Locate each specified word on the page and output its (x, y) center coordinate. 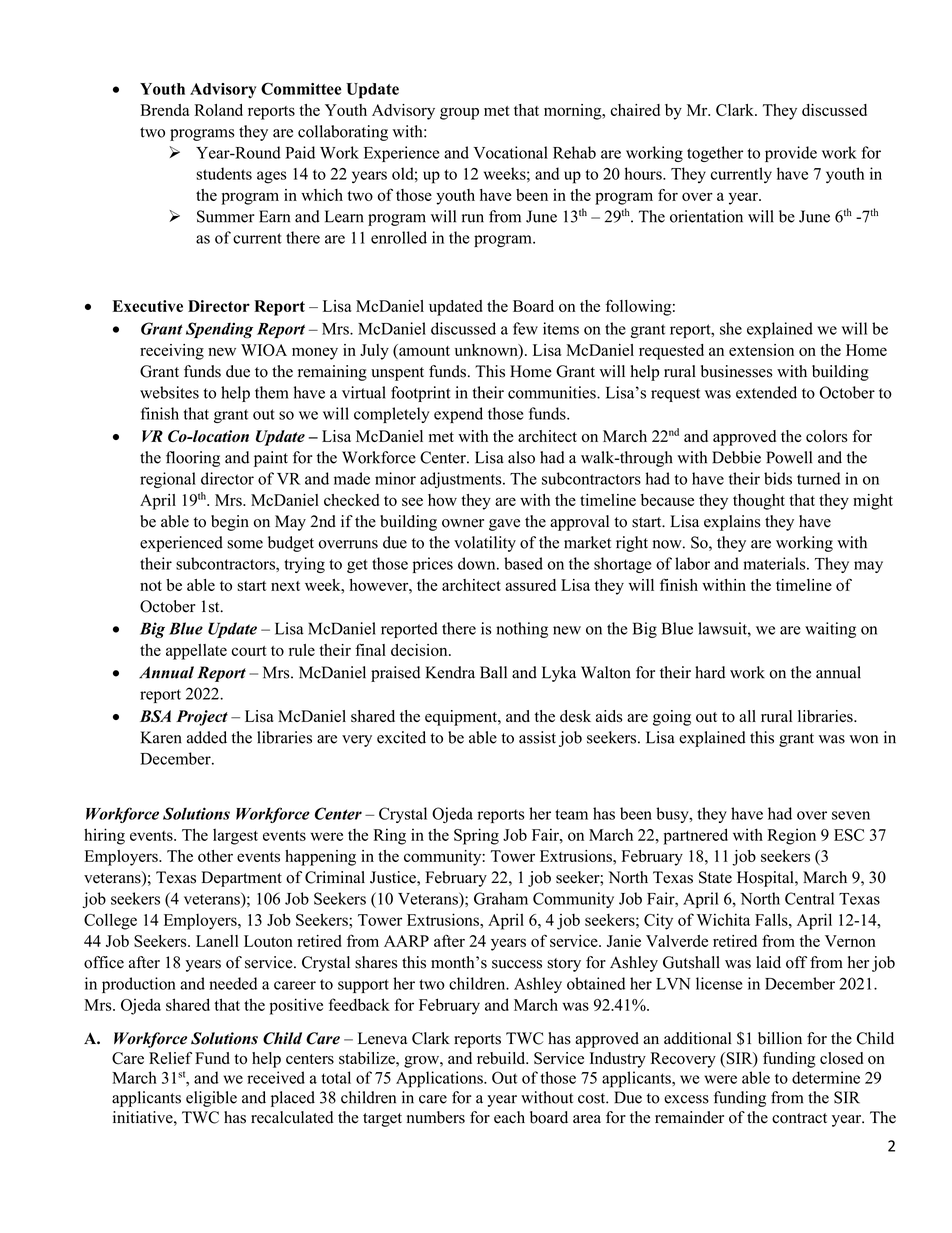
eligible (211, 1099)
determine (826, 1077)
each (509, 1117)
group (459, 113)
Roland (219, 110)
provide (791, 154)
